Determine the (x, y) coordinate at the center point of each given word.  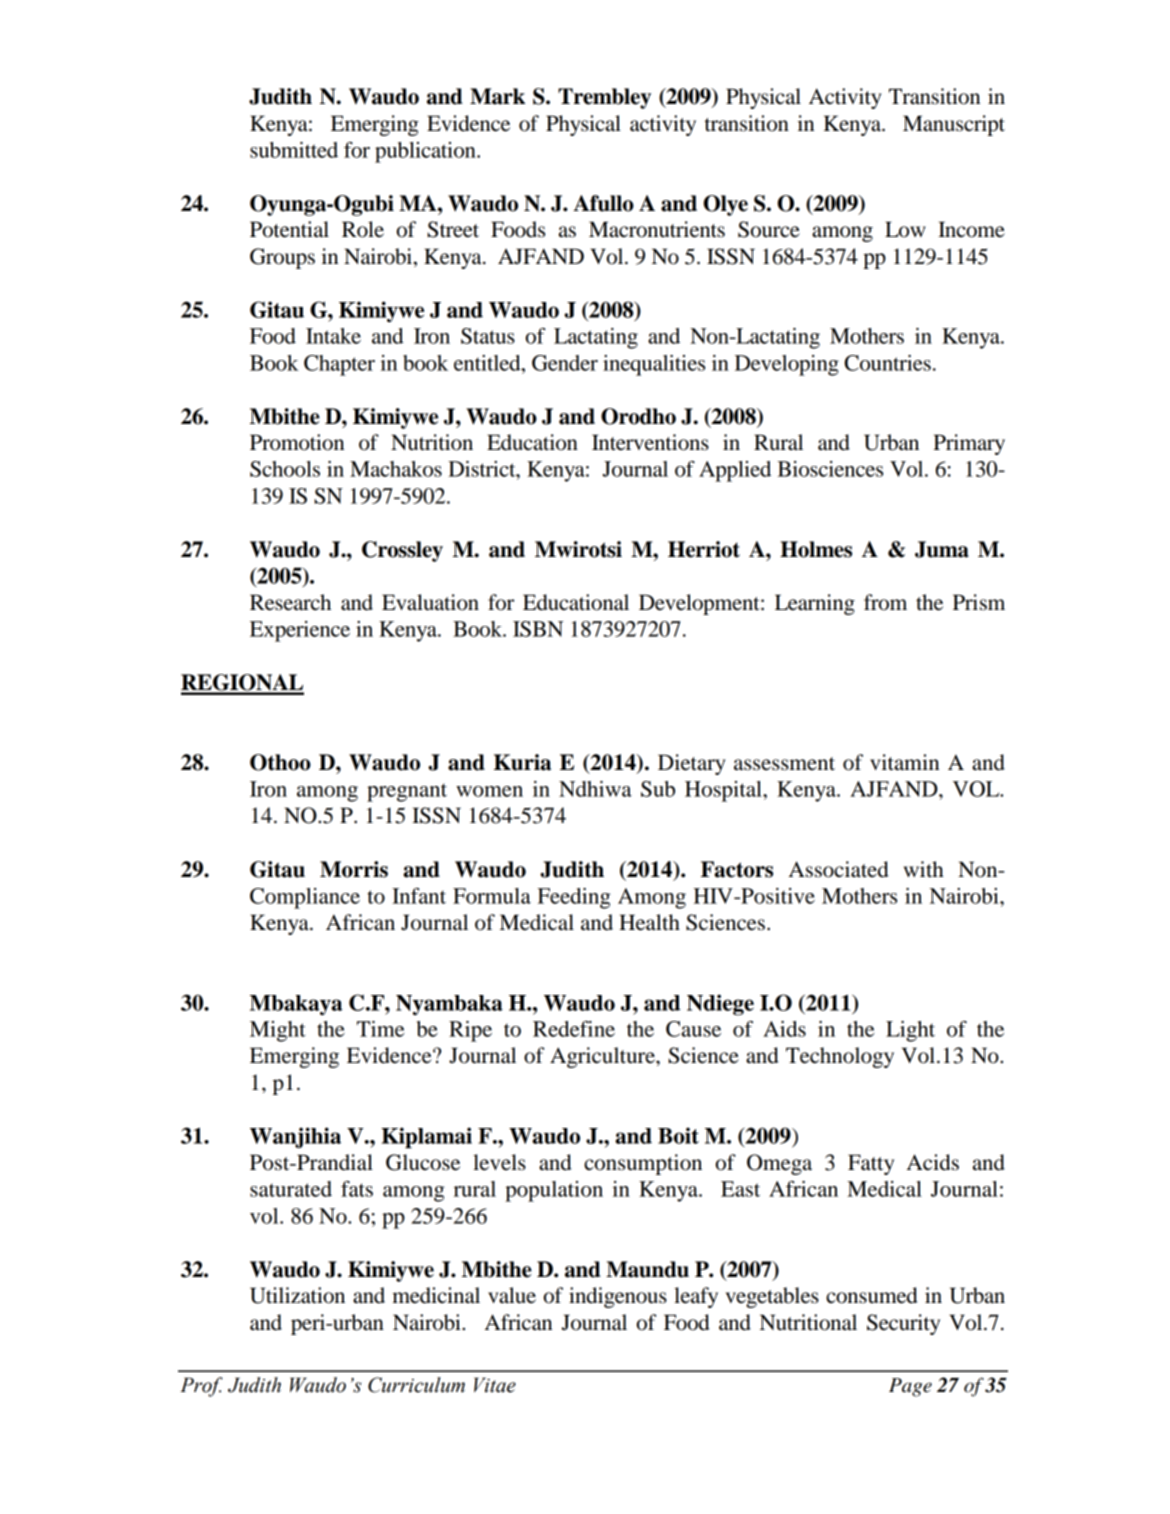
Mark (497, 96)
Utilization (297, 1295)
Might (278, 1031)
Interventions (650, 442)
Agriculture (603, 1057)
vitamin (904, 762)
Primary (969, 444)
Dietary (692, 764)
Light (910, 1031)
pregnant (407, 792)
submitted (294, 150)
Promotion (297, 442)
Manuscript (954, 125)
